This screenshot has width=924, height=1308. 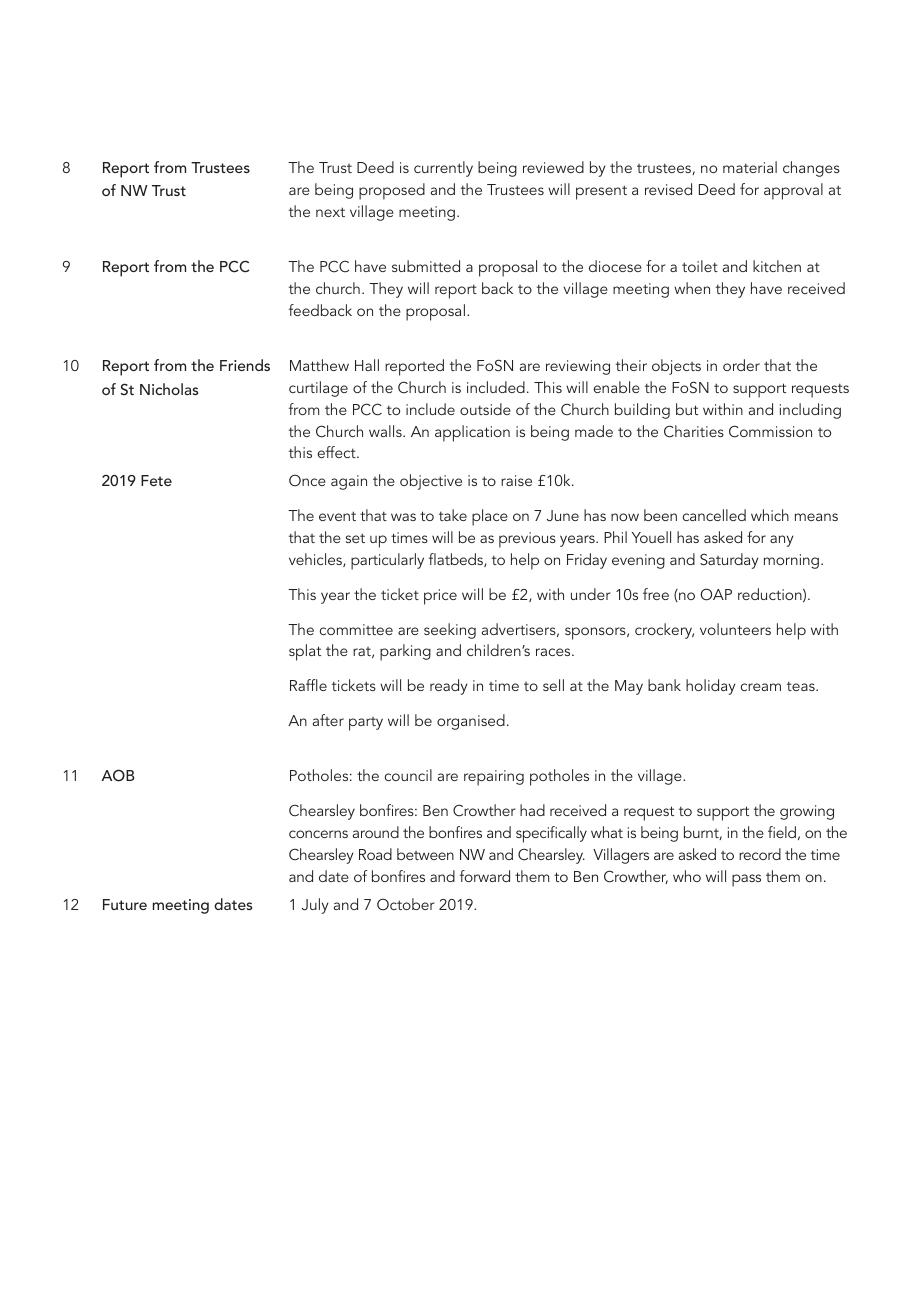 I want to click on currently, so click(x=443, y=169).
